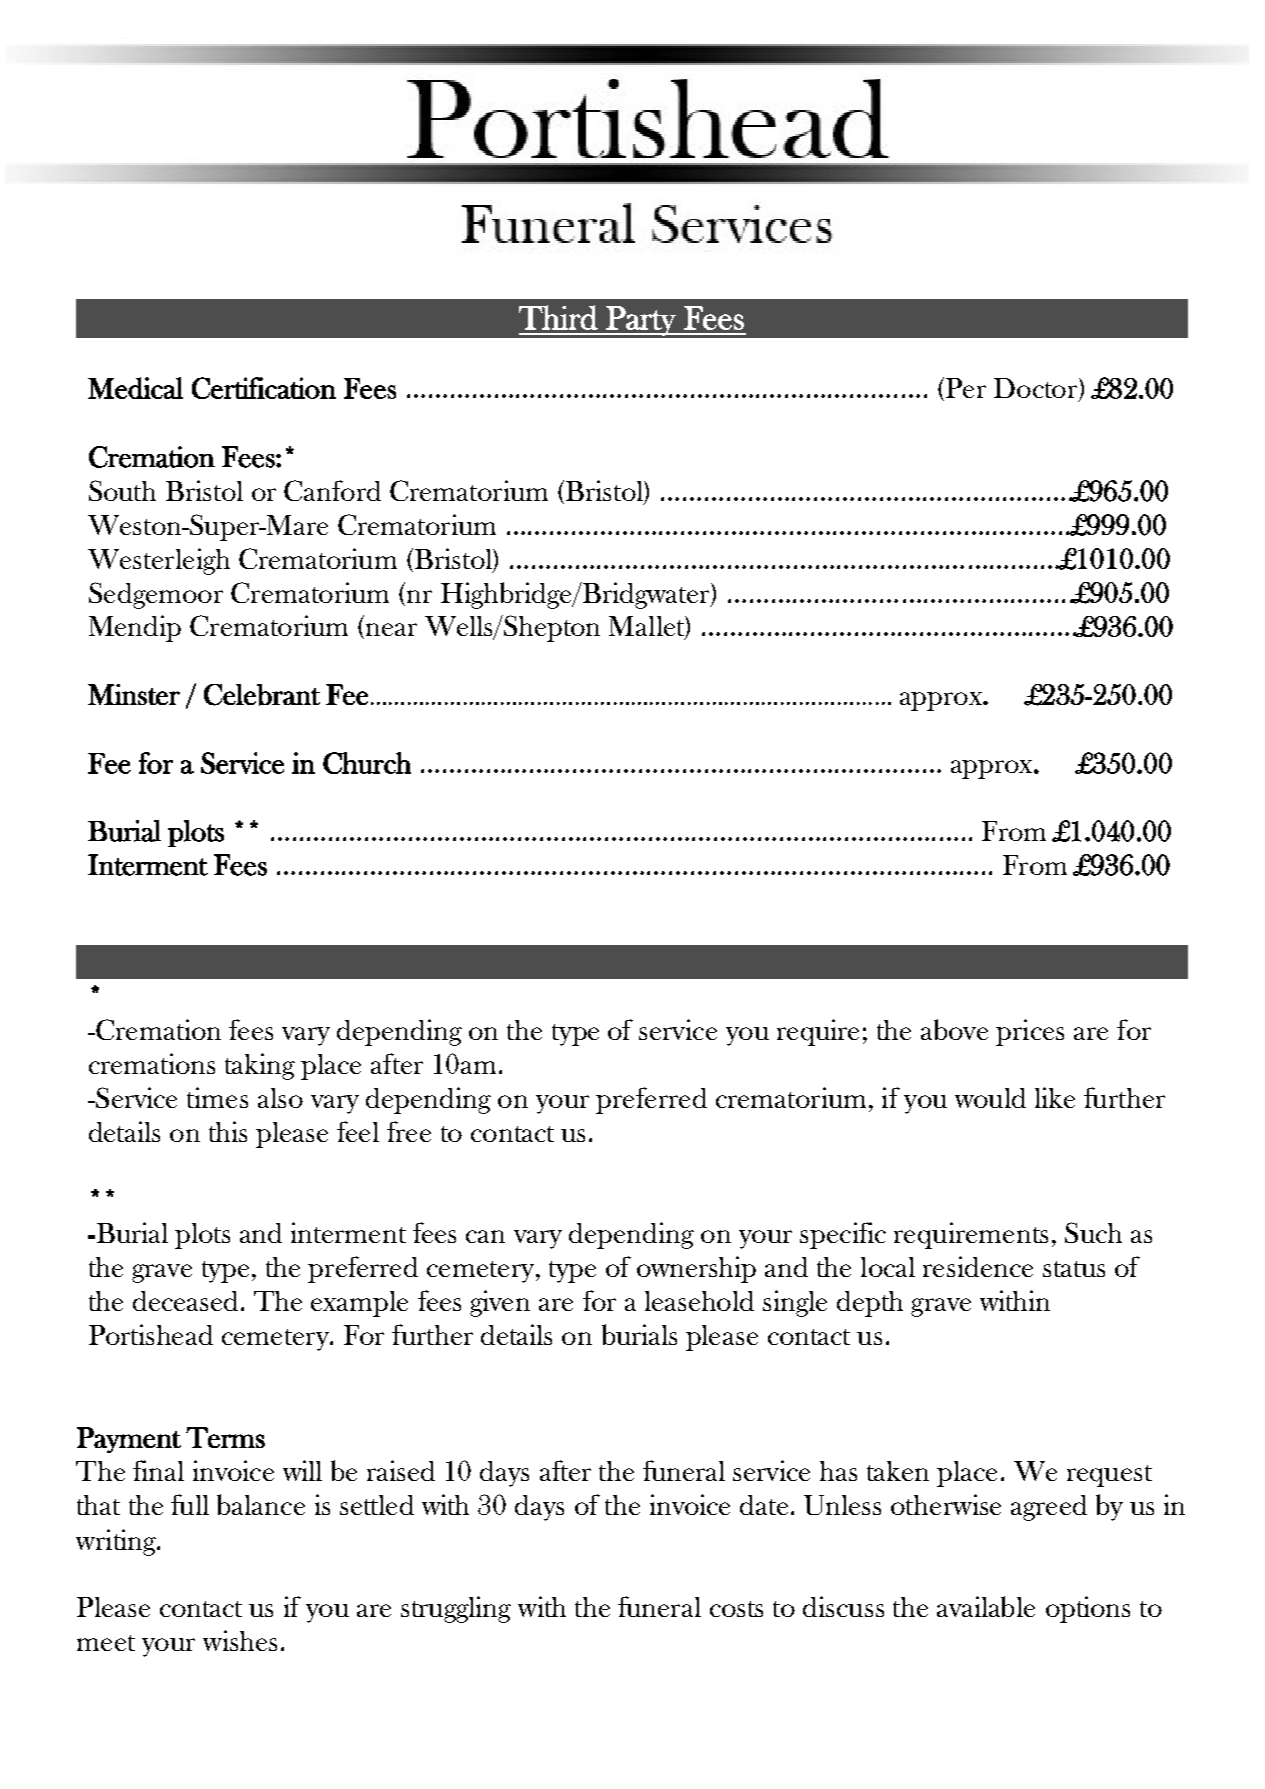 This screenshot has width=1265, height=1789. Describe the element at coordinates (240, 1640) in the screenshot. I see `wishes` at that location.
